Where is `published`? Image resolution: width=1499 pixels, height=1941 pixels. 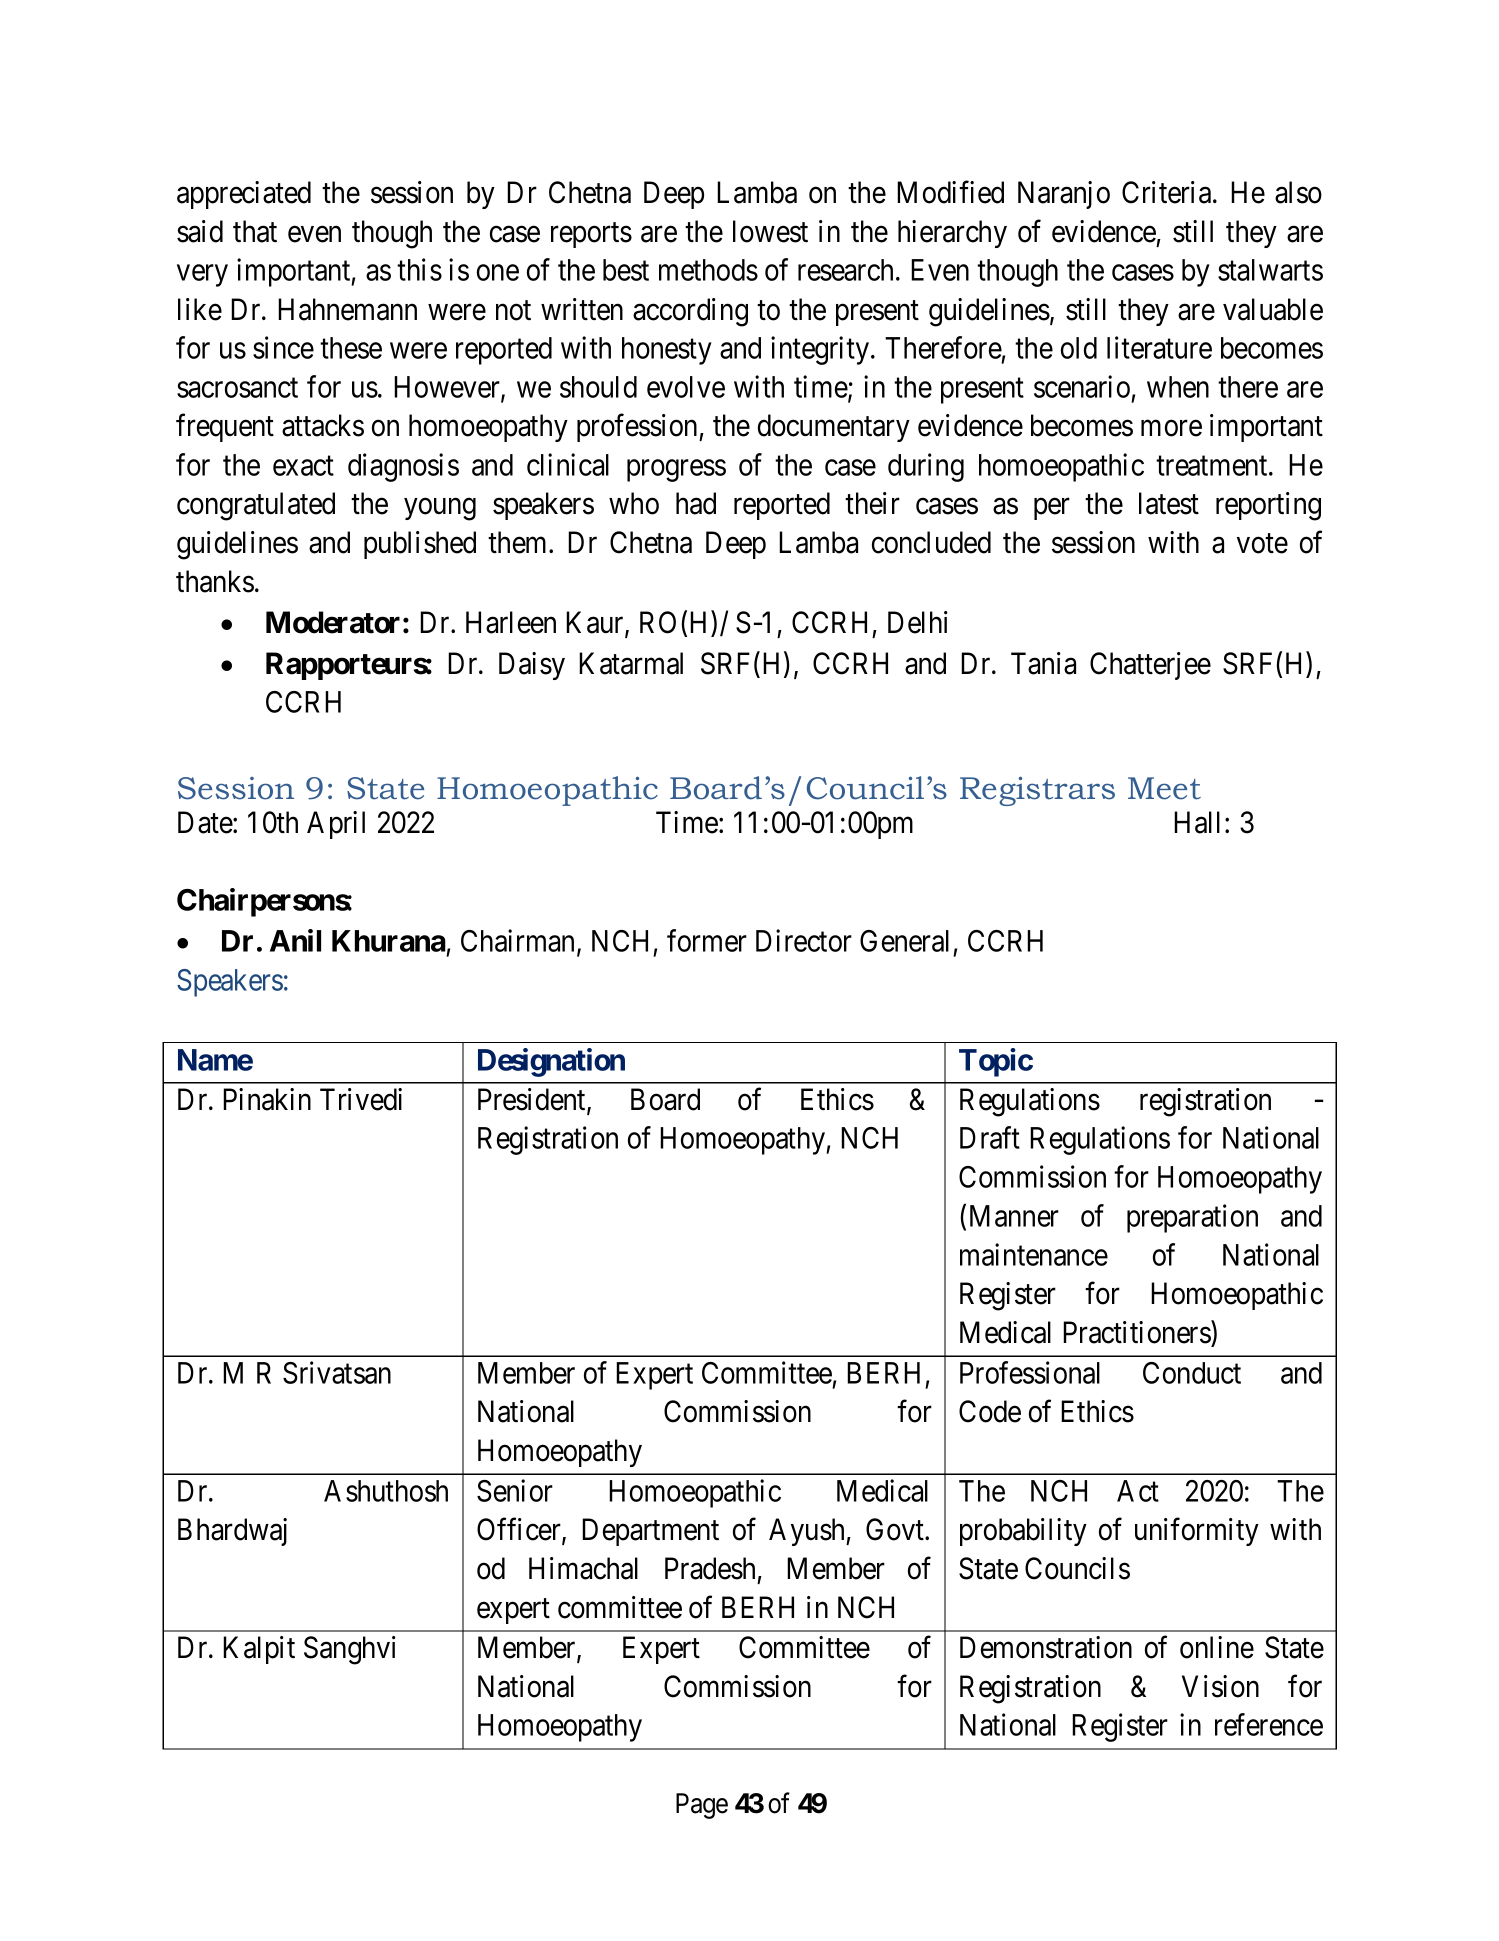 published is located at coordinates (420, 545).
